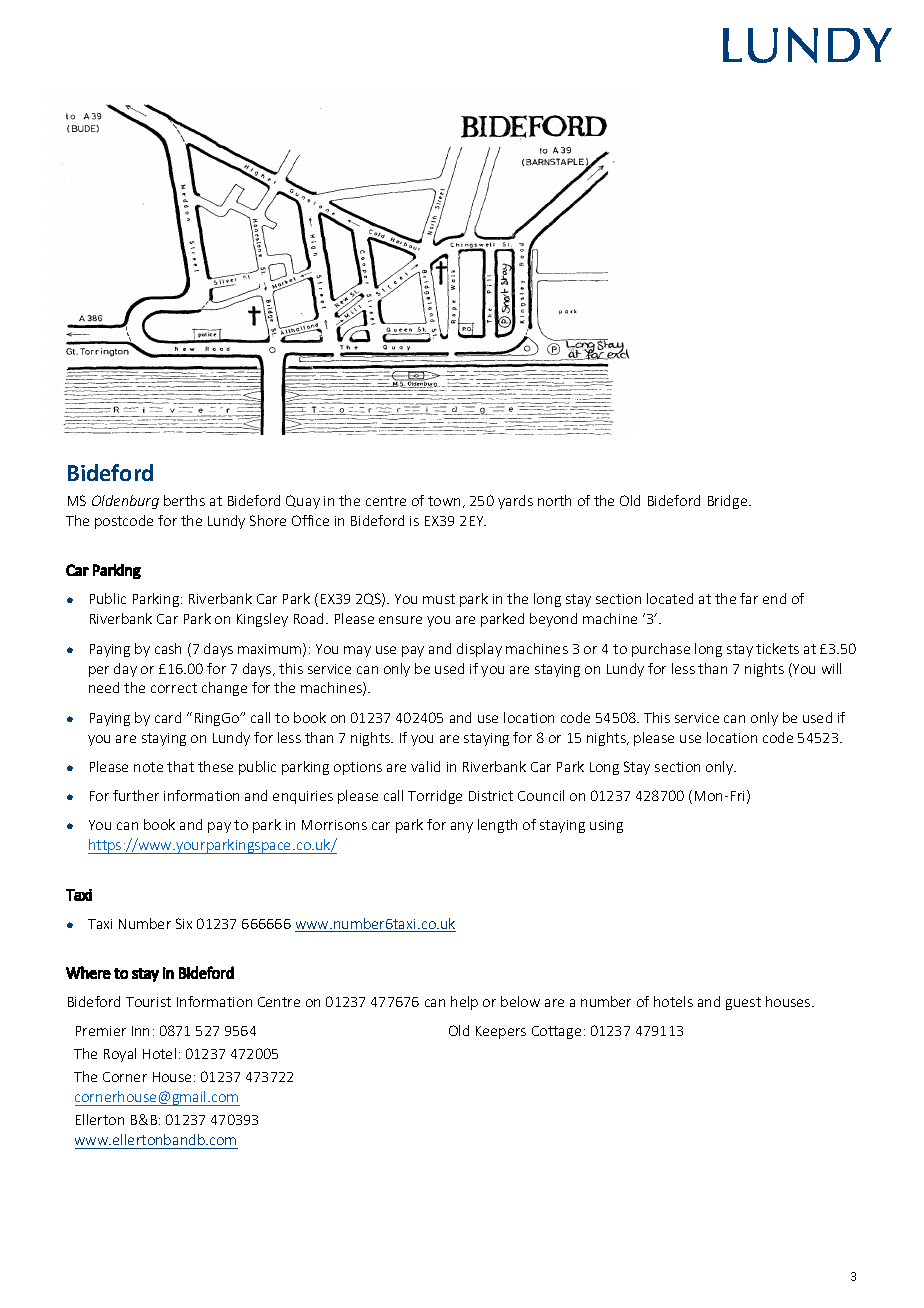 This screenshot has width=924, height=1308. I want to click on berths, so click(184, 500).
